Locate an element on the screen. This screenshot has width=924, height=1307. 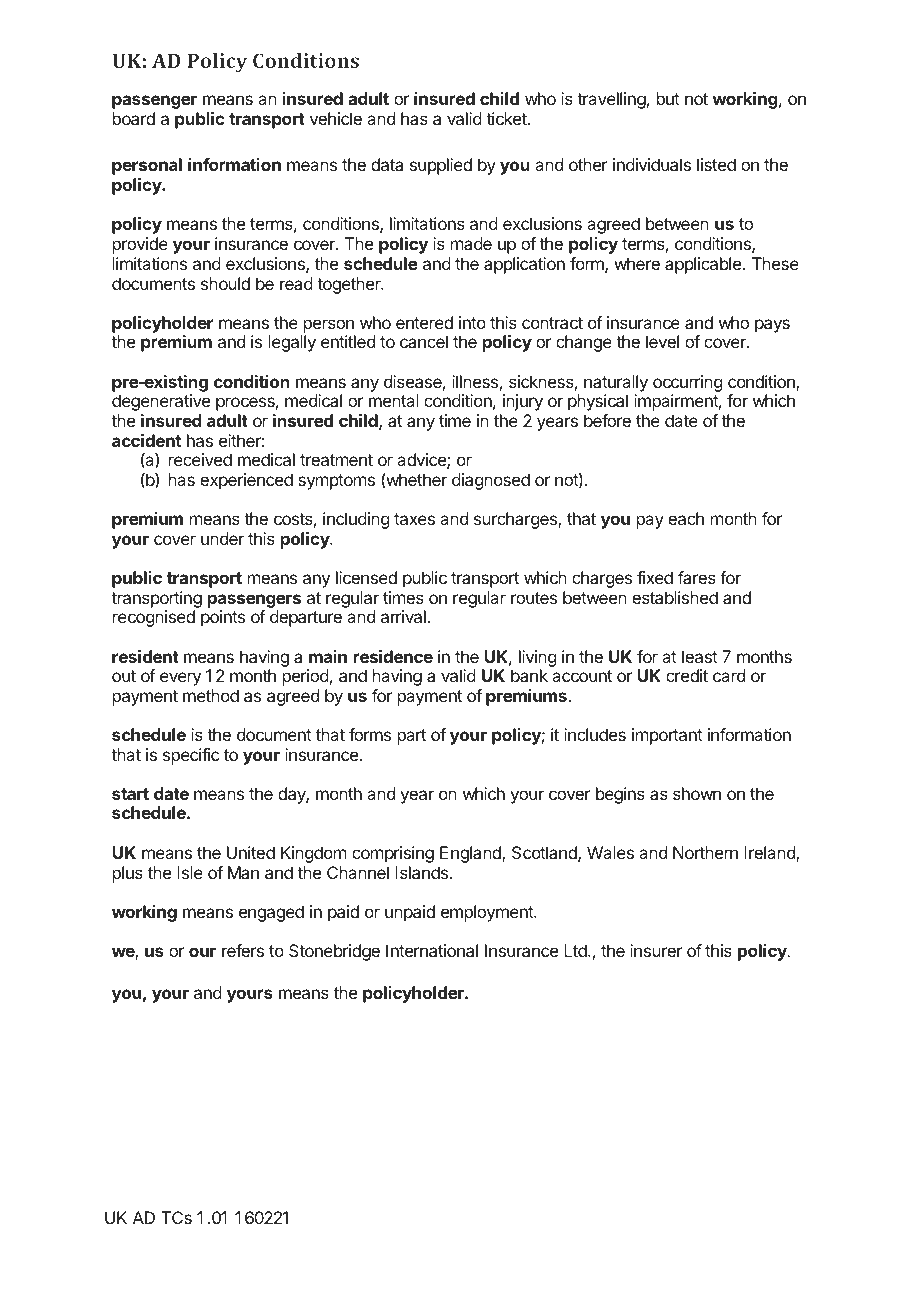
occurring is located at coordinates (687, 383).
